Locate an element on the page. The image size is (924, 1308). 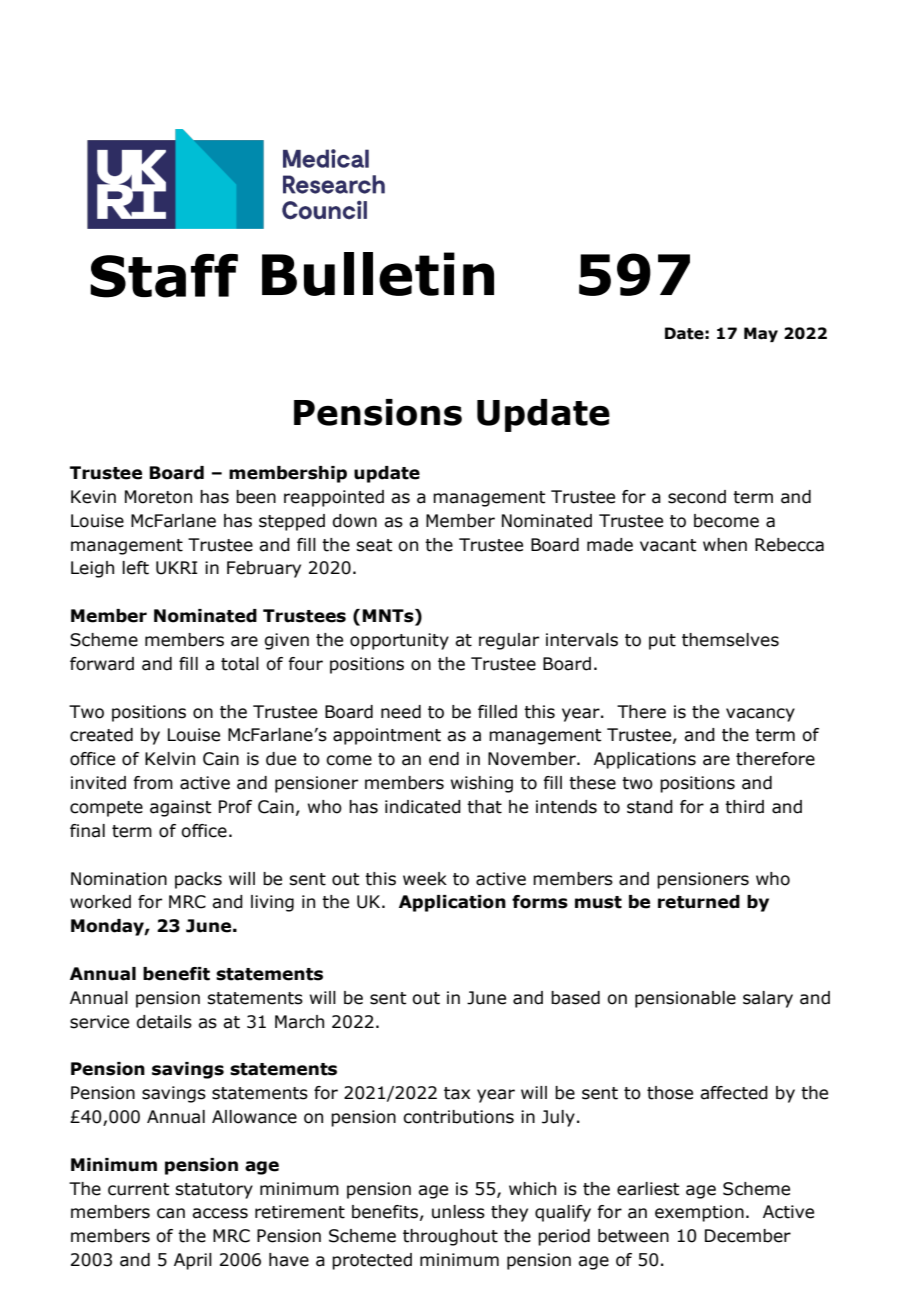
third is located at coordinates (744, 807).
